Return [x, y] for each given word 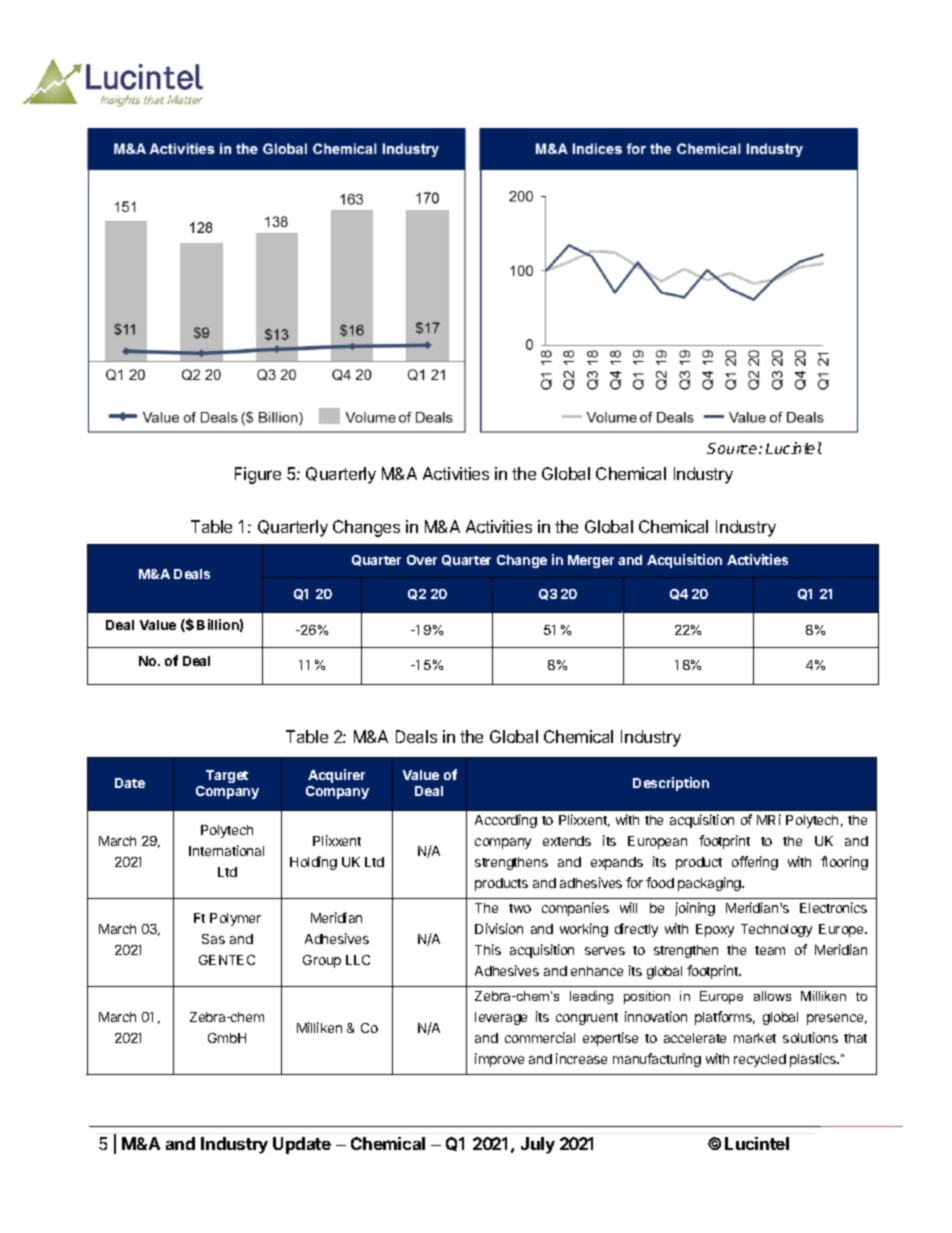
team [770, 950]
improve [499, 1060]
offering [755, 863]
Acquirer [336, 776]
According [506, 821]
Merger [591, 561]
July [538, 1145]
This [488, 949]
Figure [258, 475]
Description [671, 784]
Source [733, 448]
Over [422, 560]
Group [322, 961]
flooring [844, 863]
